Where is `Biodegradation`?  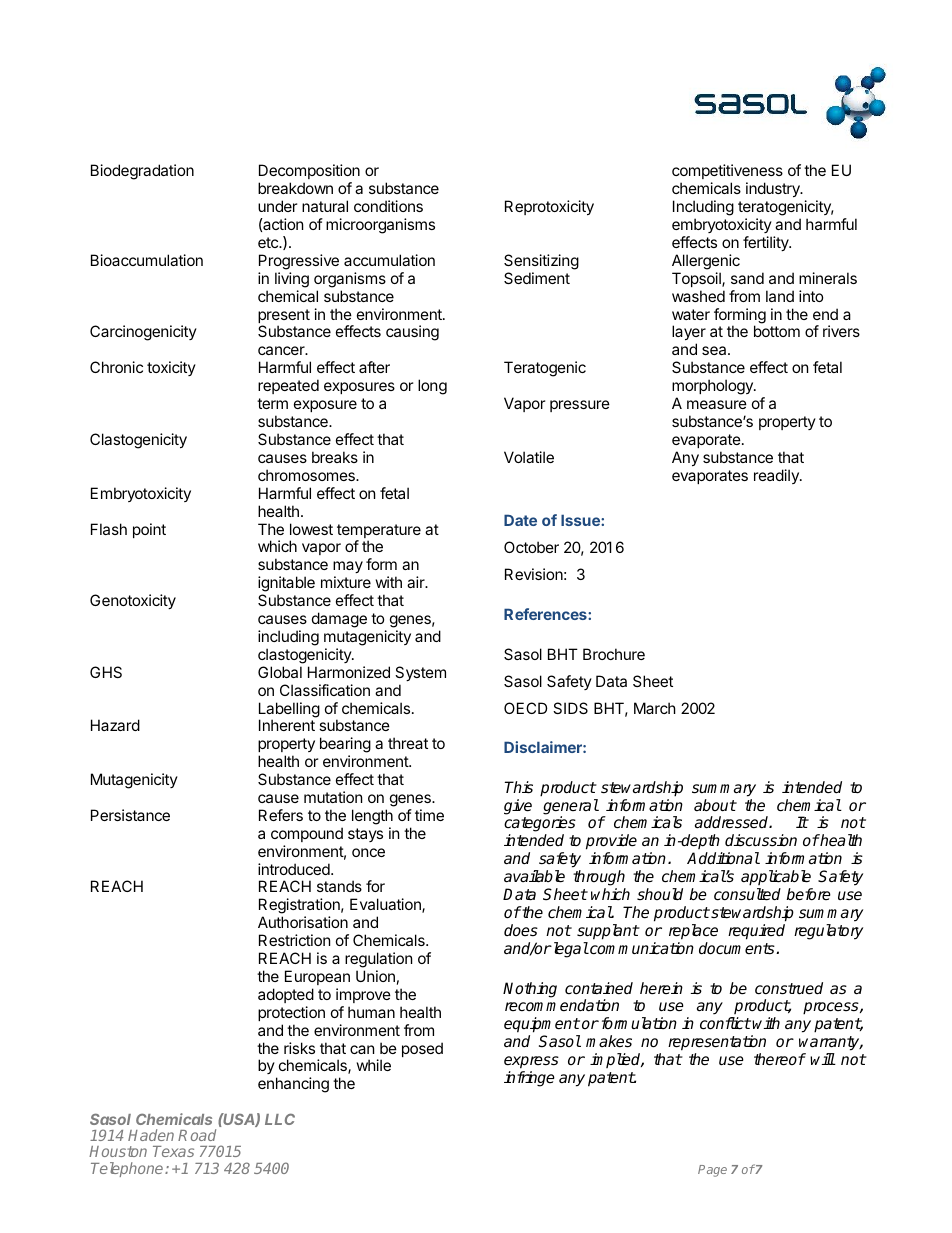
Biodegradation is located at coordinates (142, 172).
